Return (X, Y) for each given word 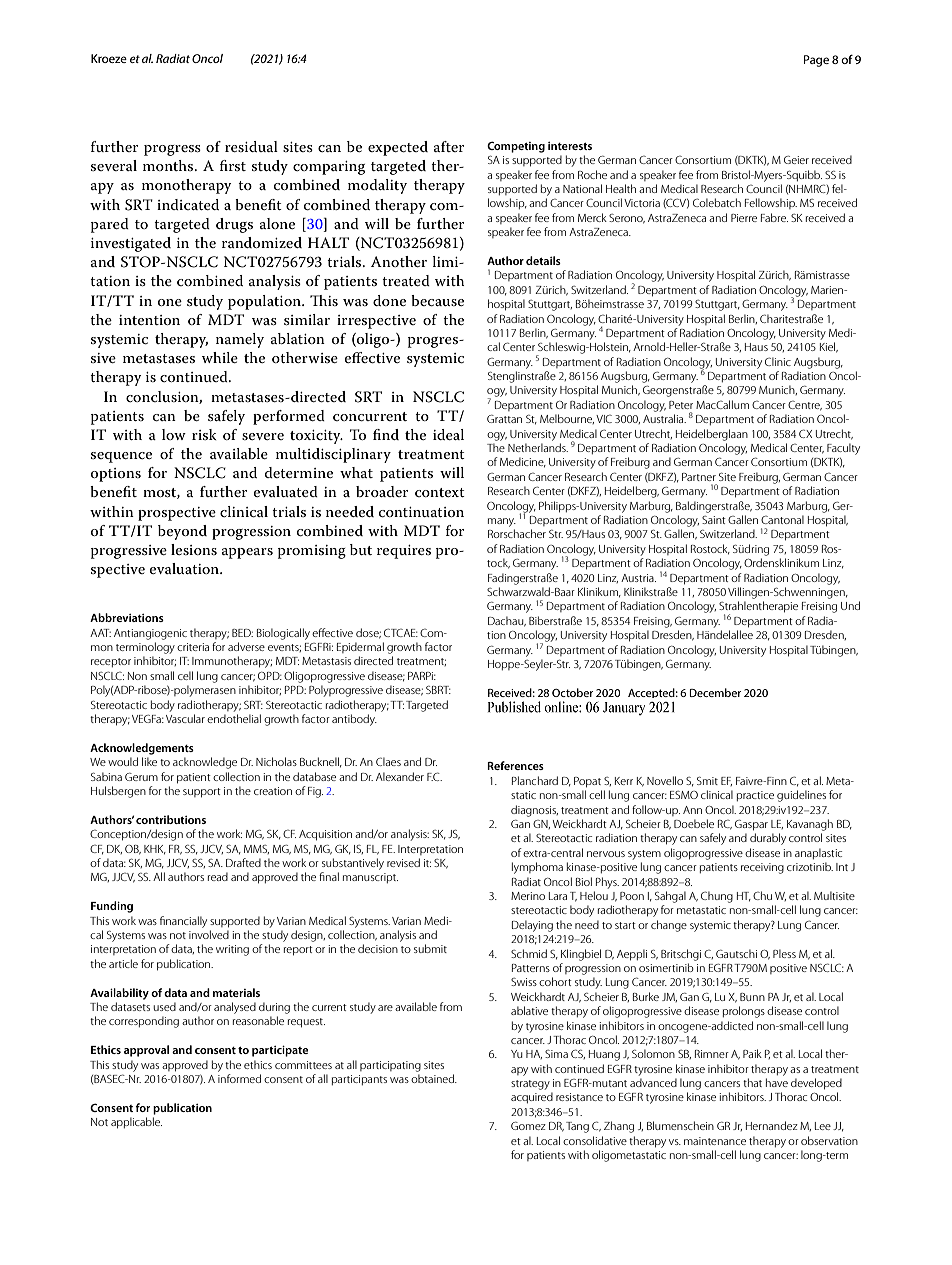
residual (251, 146)
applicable (136, 1123)
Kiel (829, 347)
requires (404, 552)
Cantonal (782, 519)
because (437, 300)
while (220, 357)
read (218, 876)
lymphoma (537, 868)
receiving (762, 868)
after (449, 146)
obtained (434, 1078)
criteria (193, 647)
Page (816, 61)
